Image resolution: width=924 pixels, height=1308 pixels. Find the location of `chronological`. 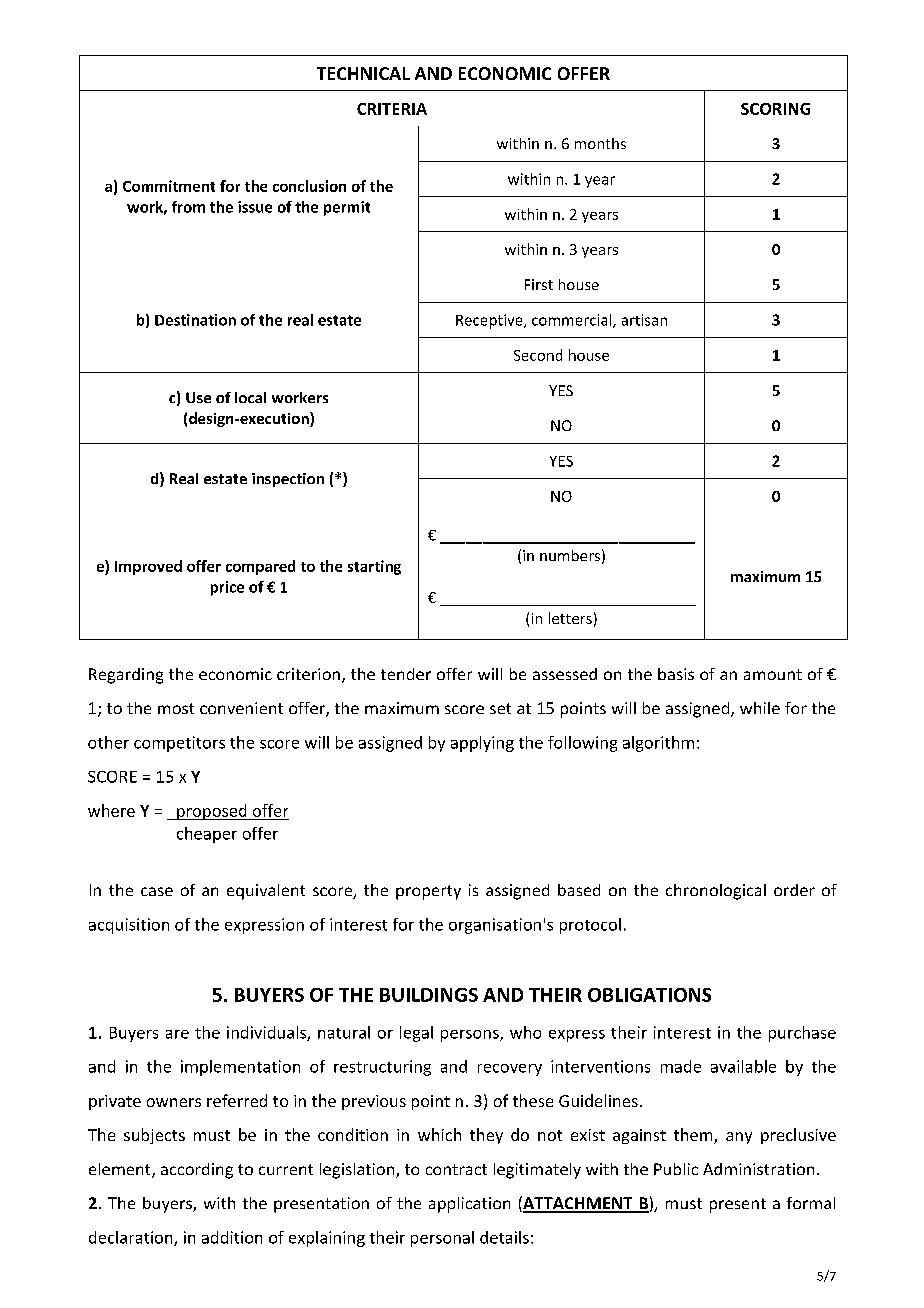

chronological is located at coordinates (716, 892).
